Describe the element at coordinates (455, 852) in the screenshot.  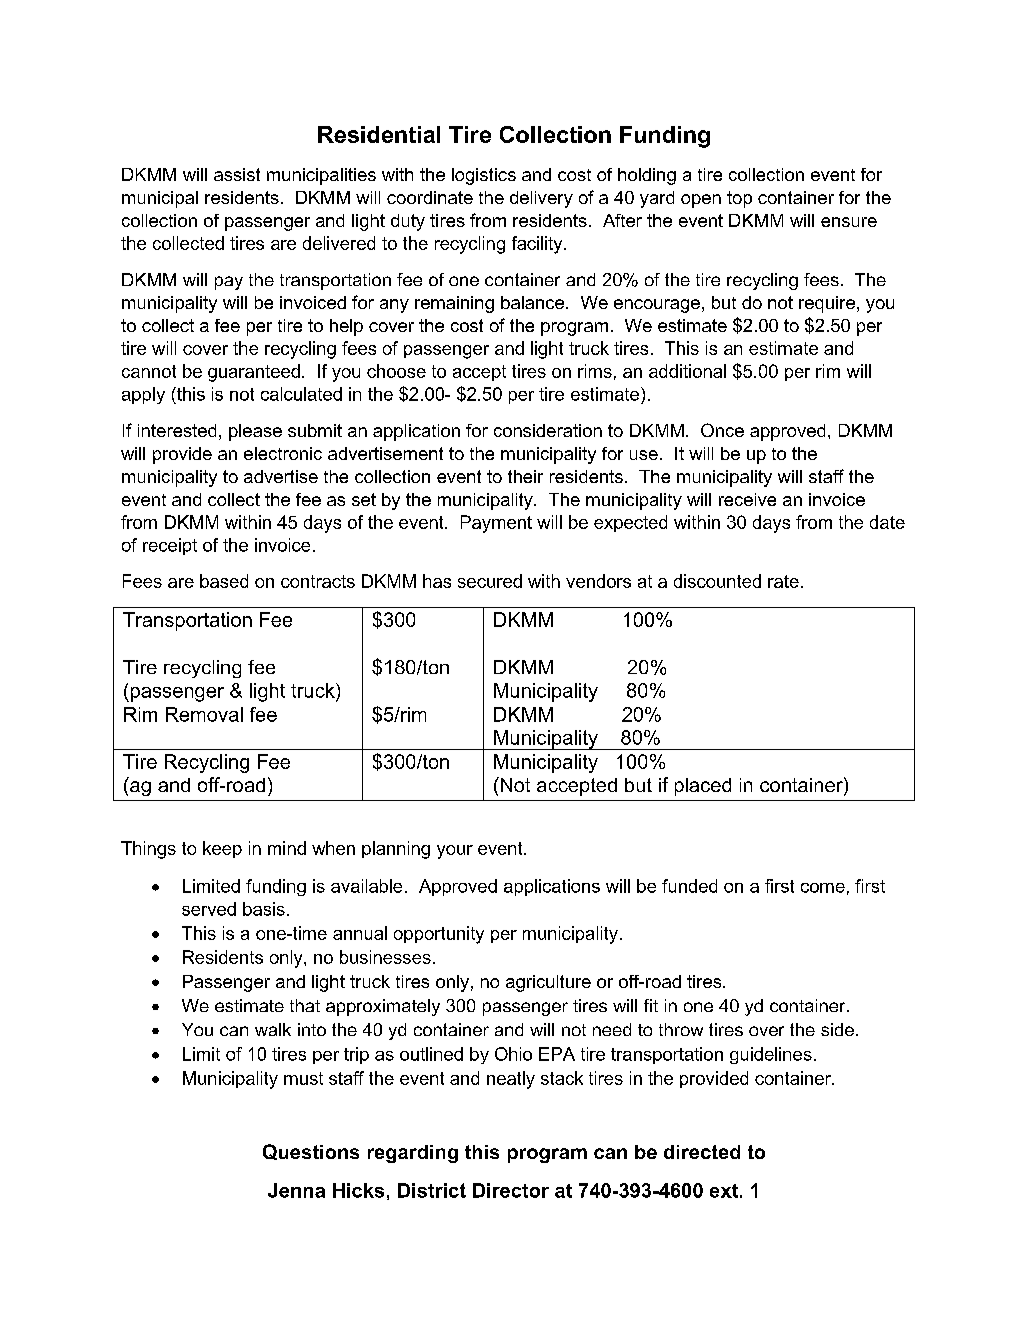
I see `your` at that location.
